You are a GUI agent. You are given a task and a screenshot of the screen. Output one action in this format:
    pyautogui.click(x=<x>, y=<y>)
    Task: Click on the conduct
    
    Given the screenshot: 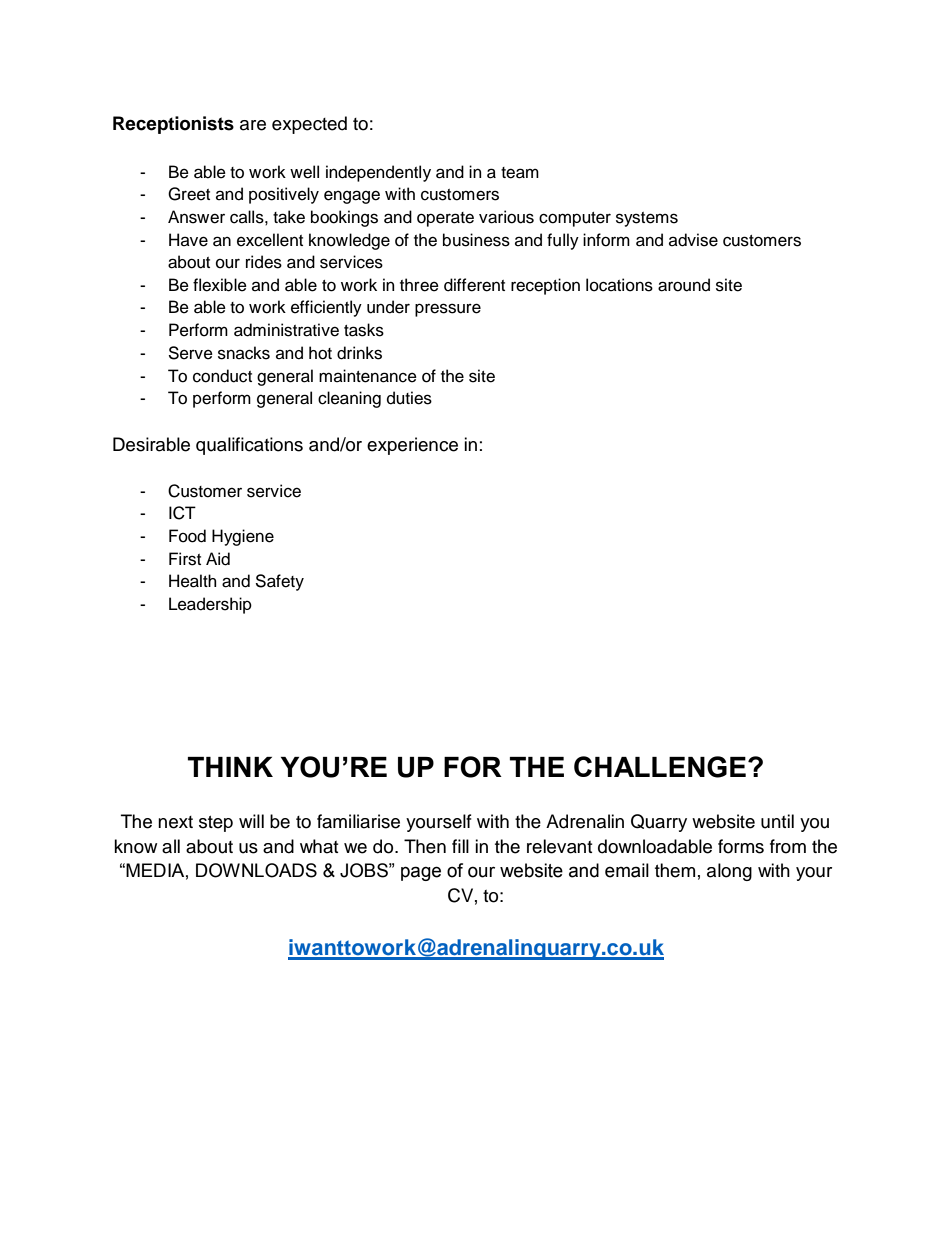 What is the action you would take?
    pyautogui.click(x=222, y=376)
